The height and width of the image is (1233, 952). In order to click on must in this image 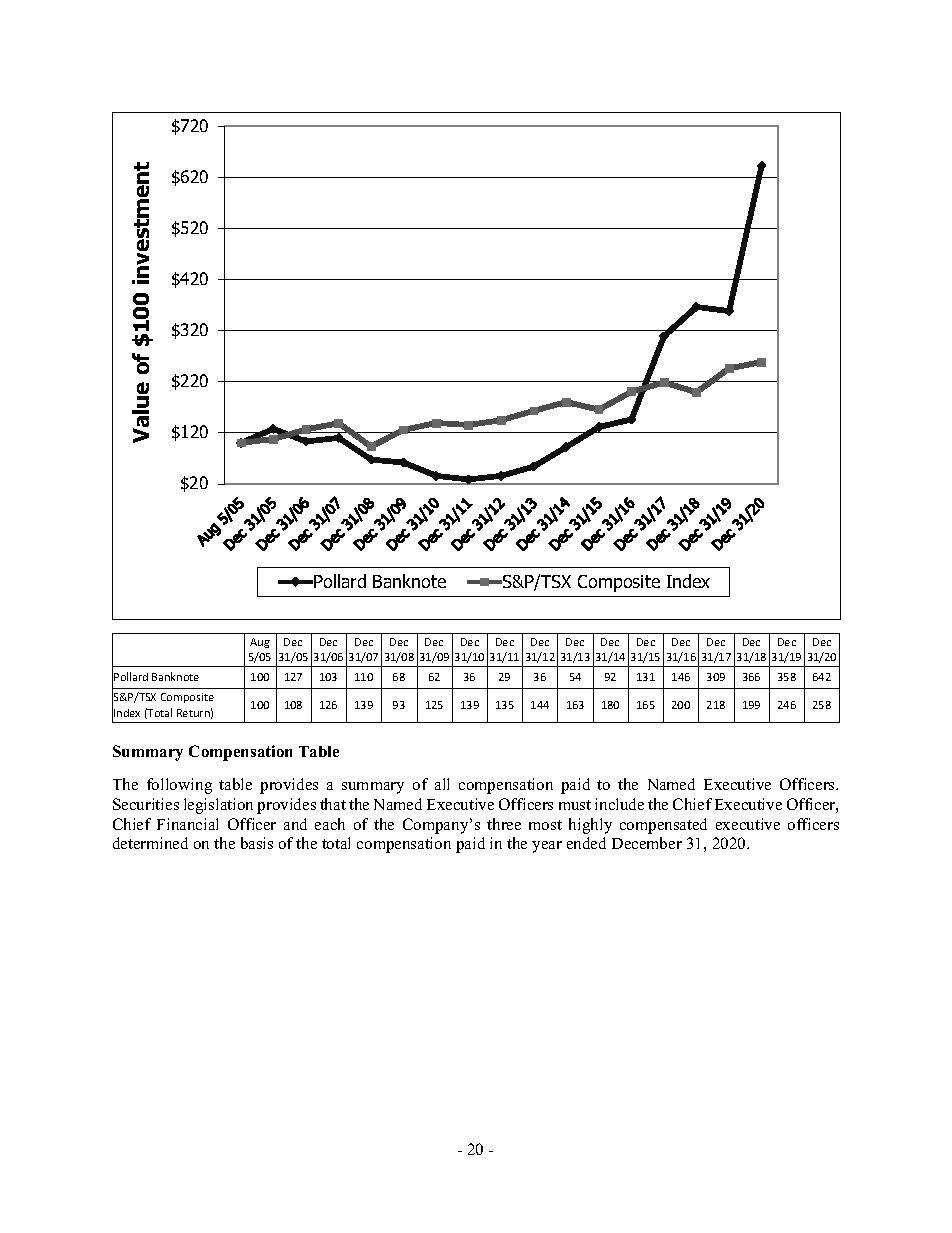, I will do `click(575, 805)`.
